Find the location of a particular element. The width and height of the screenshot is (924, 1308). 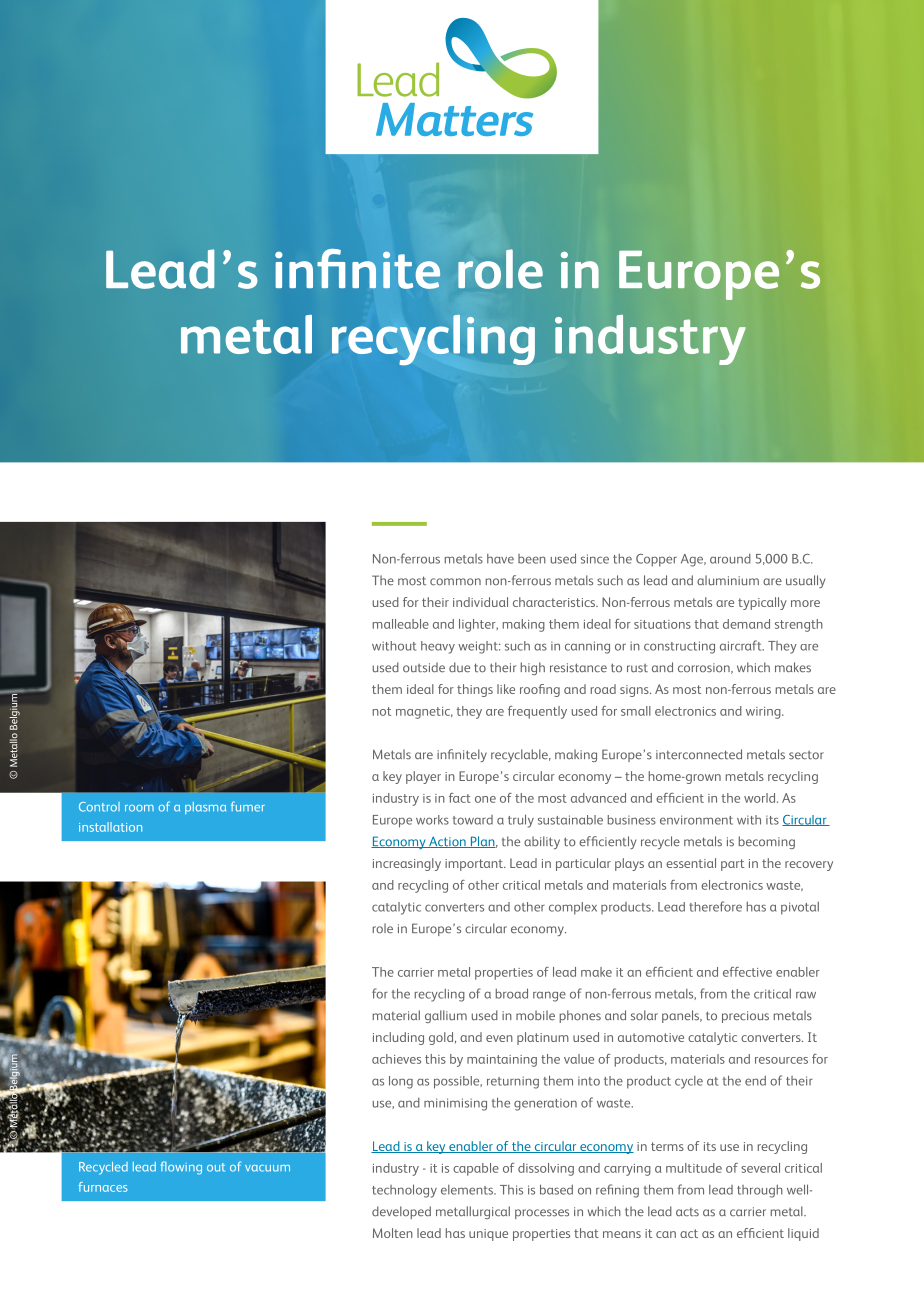

common is located at coordinates (455, 582).
